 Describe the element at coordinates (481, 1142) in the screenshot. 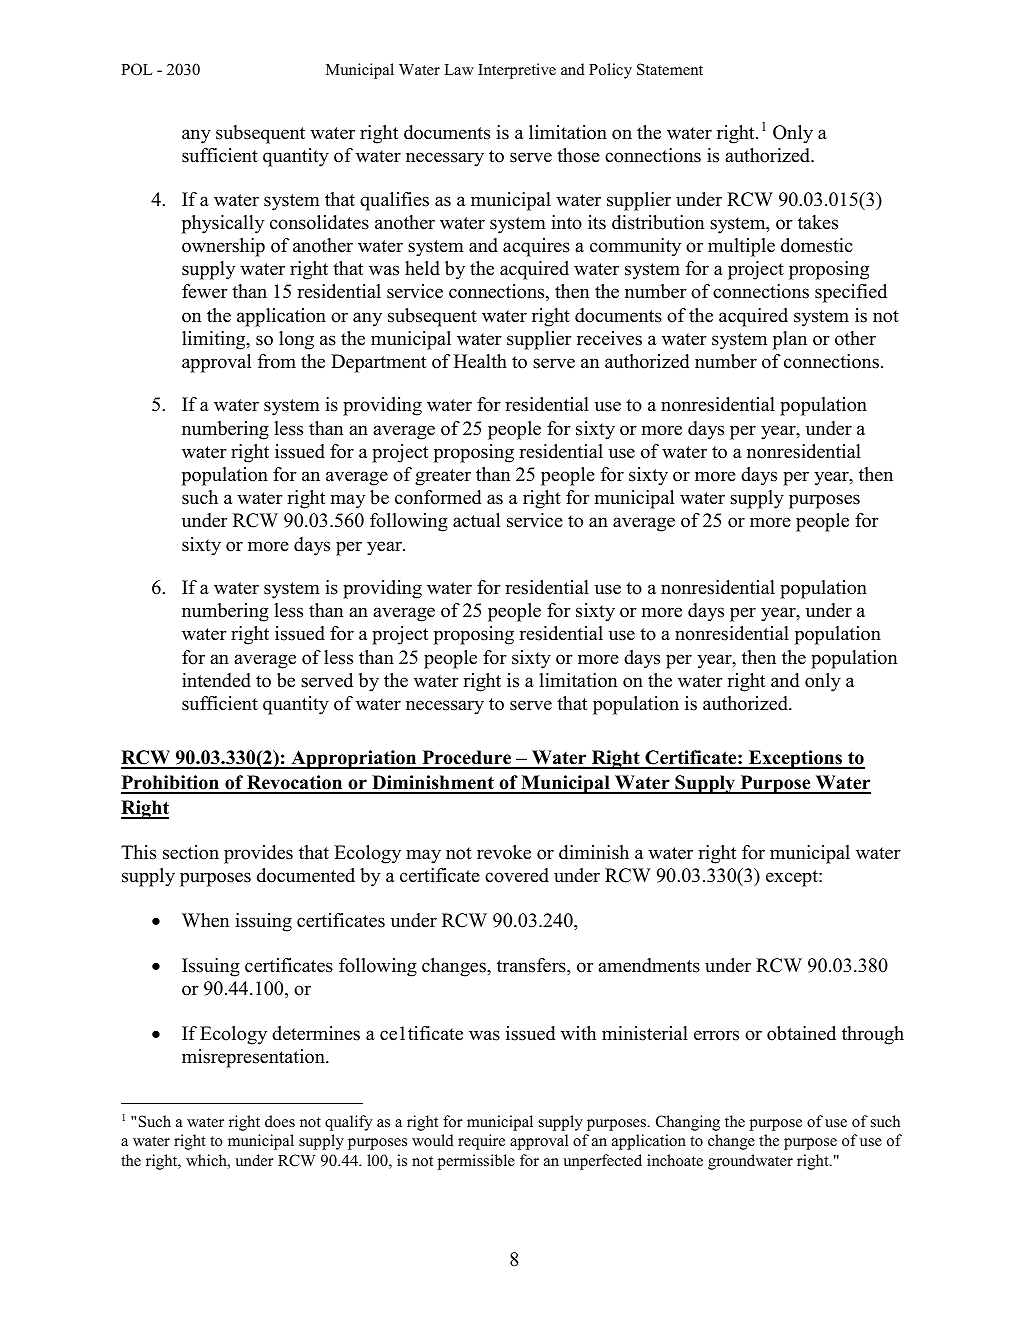

I see `require` at that location.
